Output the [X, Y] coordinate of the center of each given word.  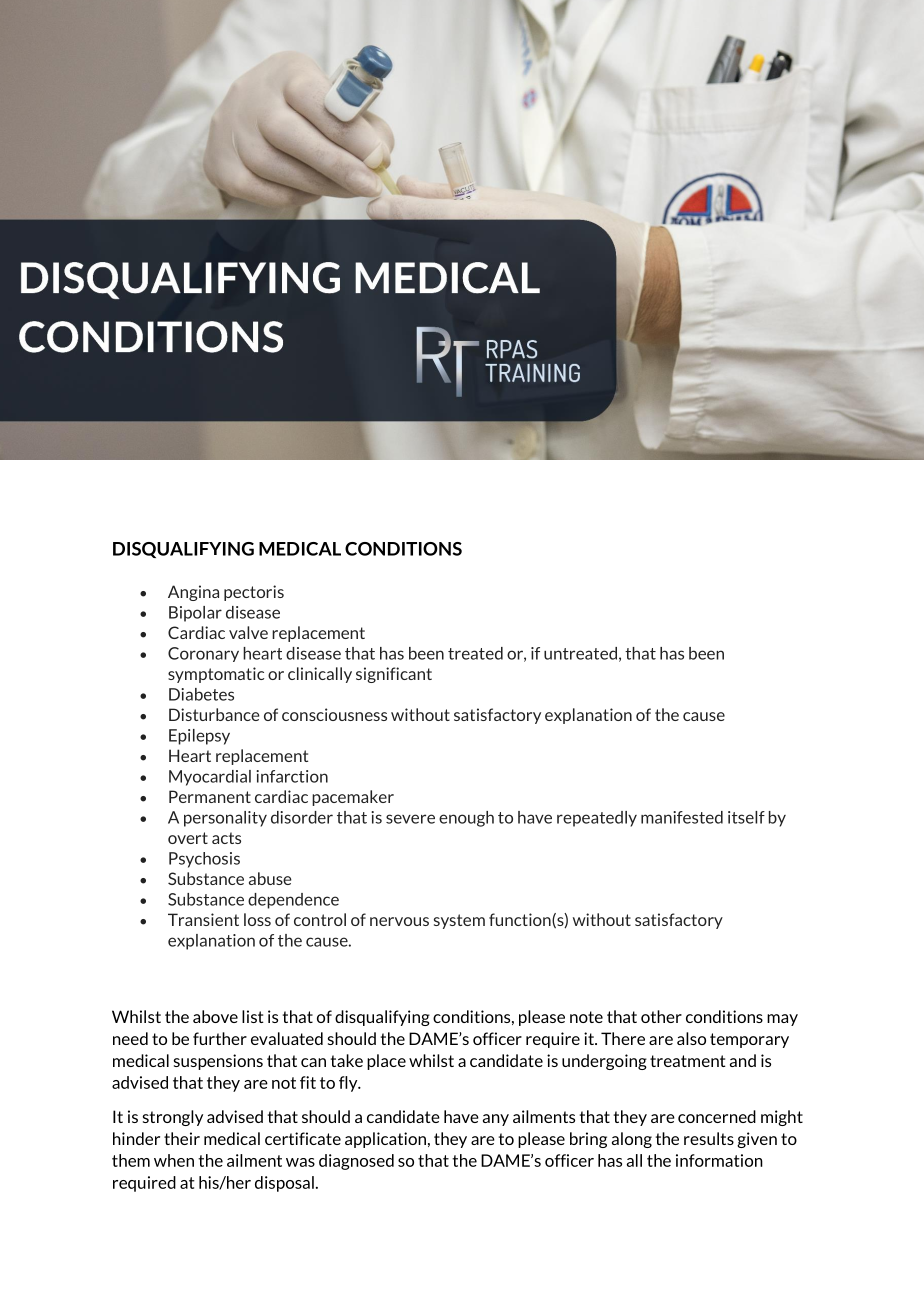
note [586, 1017]
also [691, 1038]
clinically [320, 675]
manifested [682, 817]
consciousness [334, 714]
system [459, 921]
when [174, 1160]
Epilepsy [199, 737]
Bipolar [195, 614]
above [215, 1016]
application [385, 1140]
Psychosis [204, 860]
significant [394, 675]
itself [746, 817]
